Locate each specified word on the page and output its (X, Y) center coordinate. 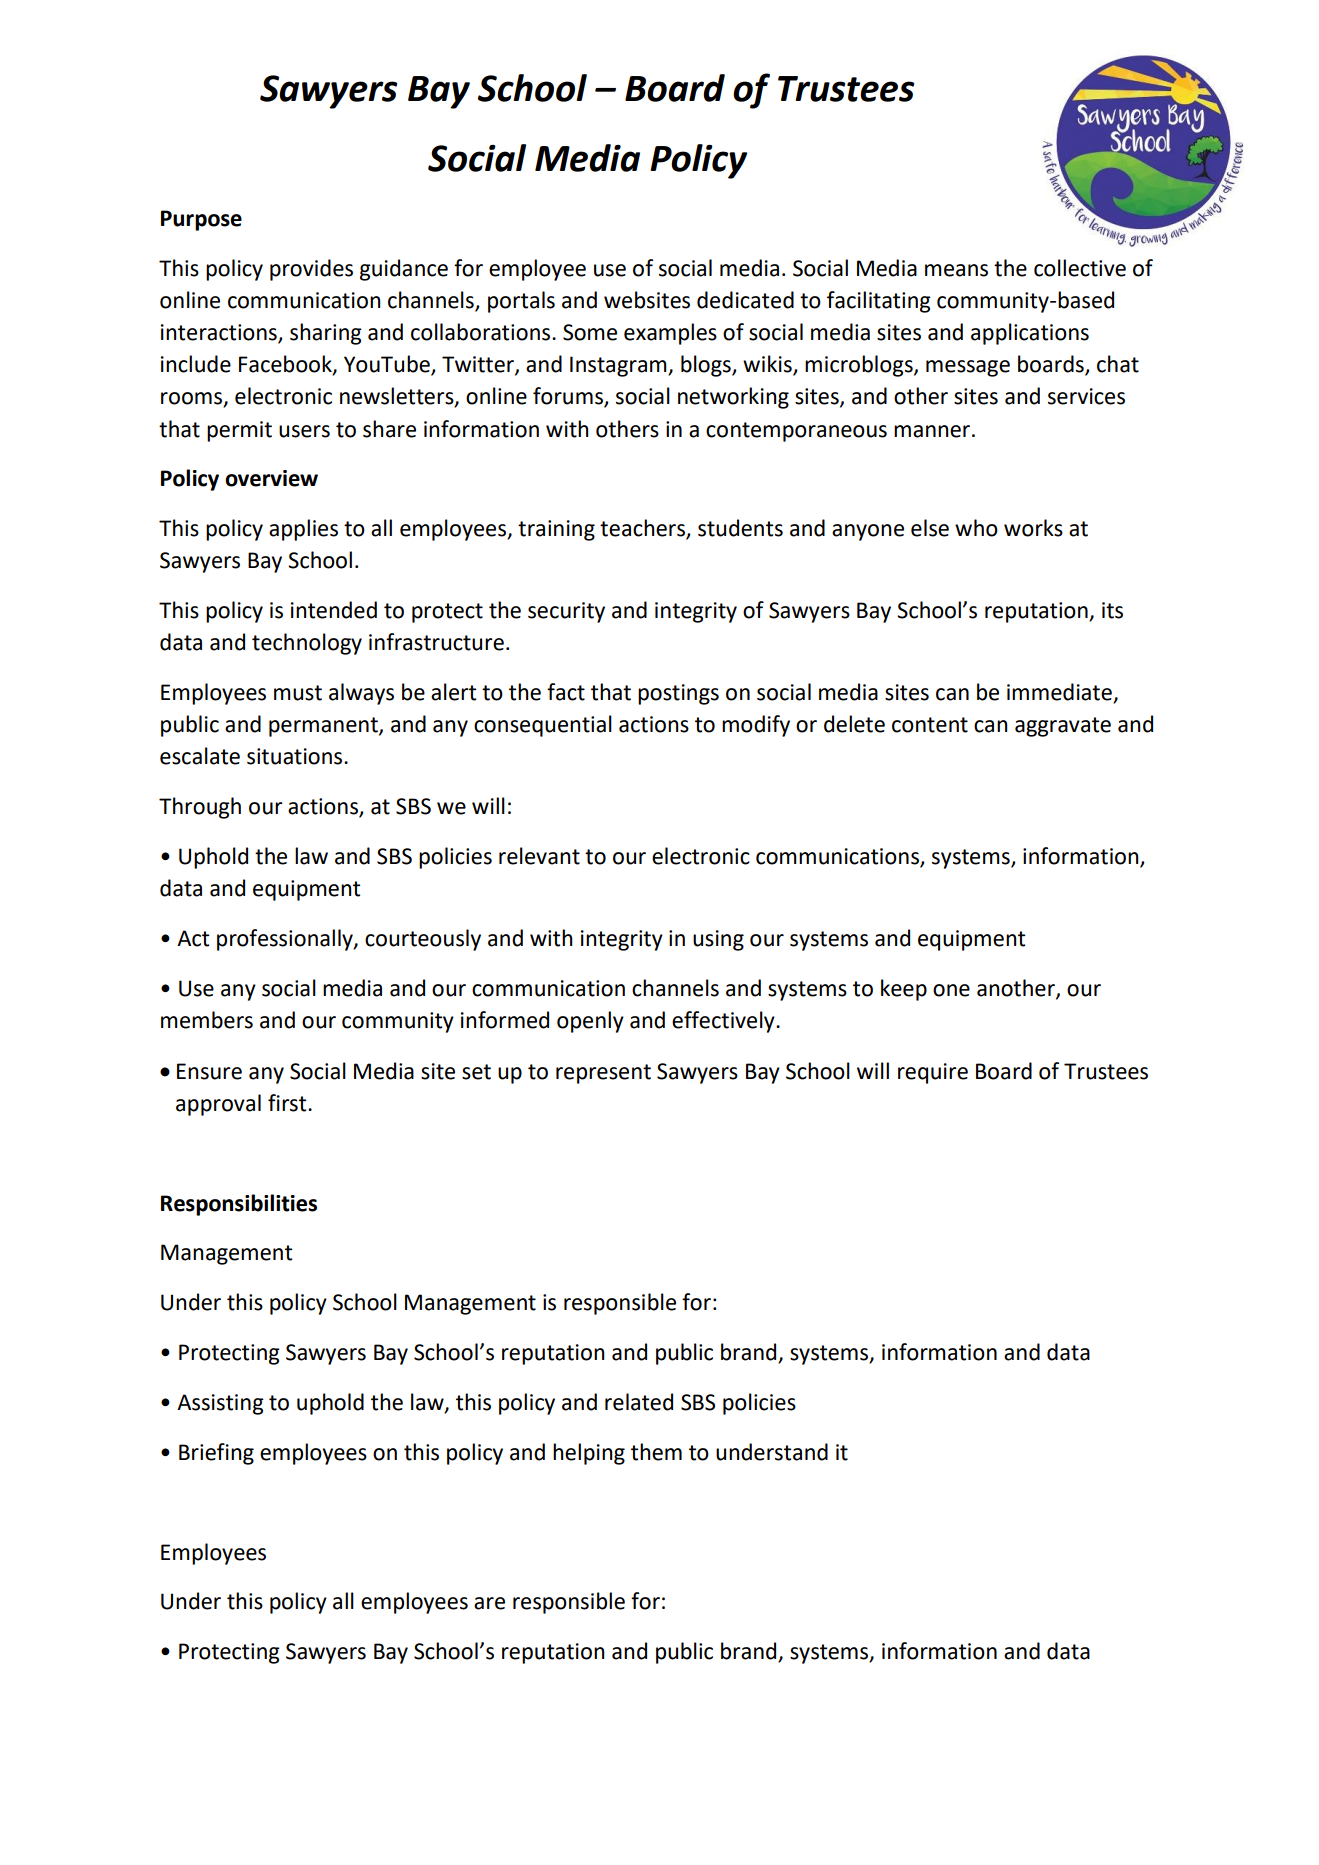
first (288, 1103)
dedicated (745, 300)
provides (311, 270)
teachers (643, 529)
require (933, 1073)
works (1033, 528)
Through (200, 808)
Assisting (220, 1404)
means (956, 270)
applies (303, 530)
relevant (539, 856)
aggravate (1063, 727)
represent (603, 1074)
